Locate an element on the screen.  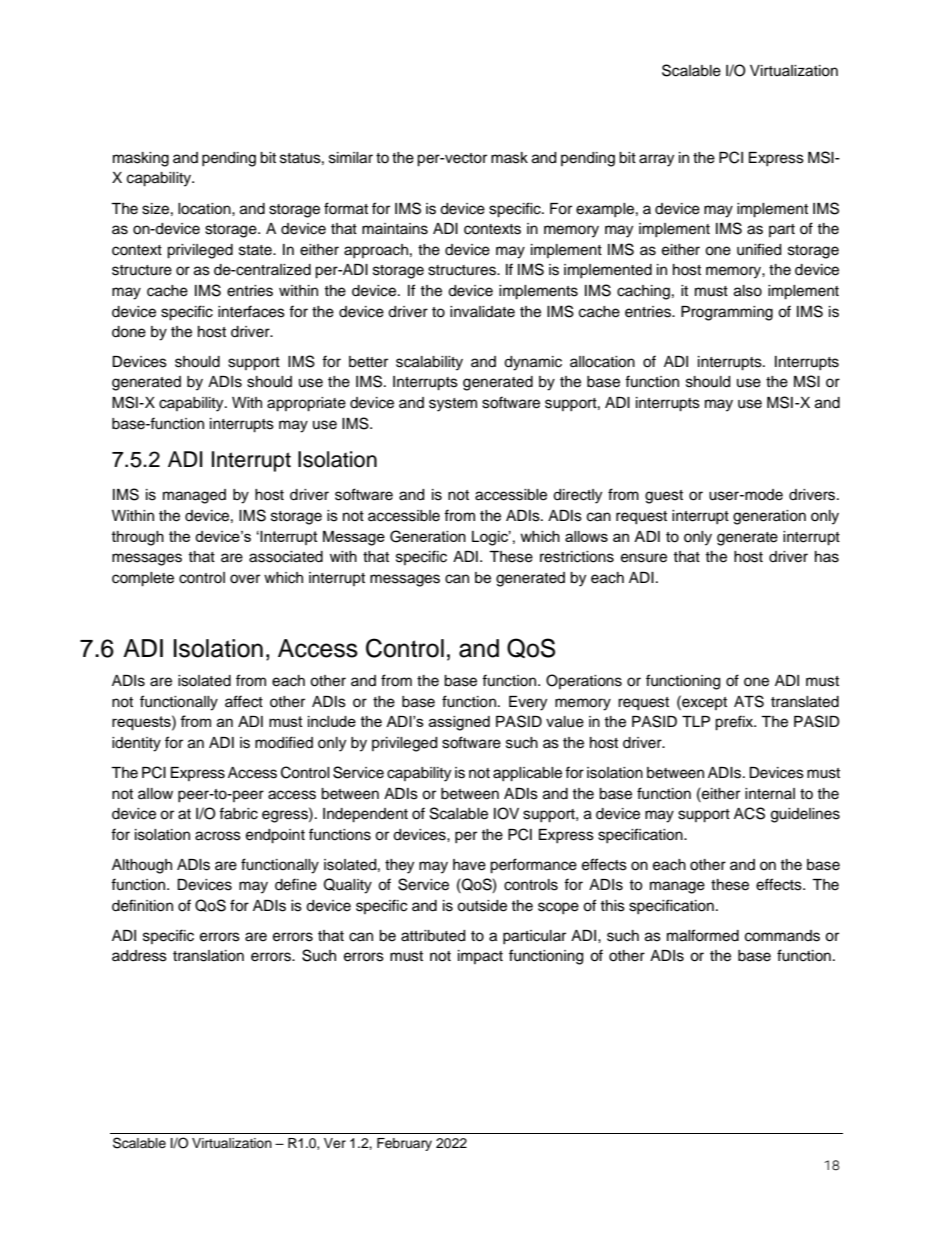
ATS is located at coordinates (749, 701).
